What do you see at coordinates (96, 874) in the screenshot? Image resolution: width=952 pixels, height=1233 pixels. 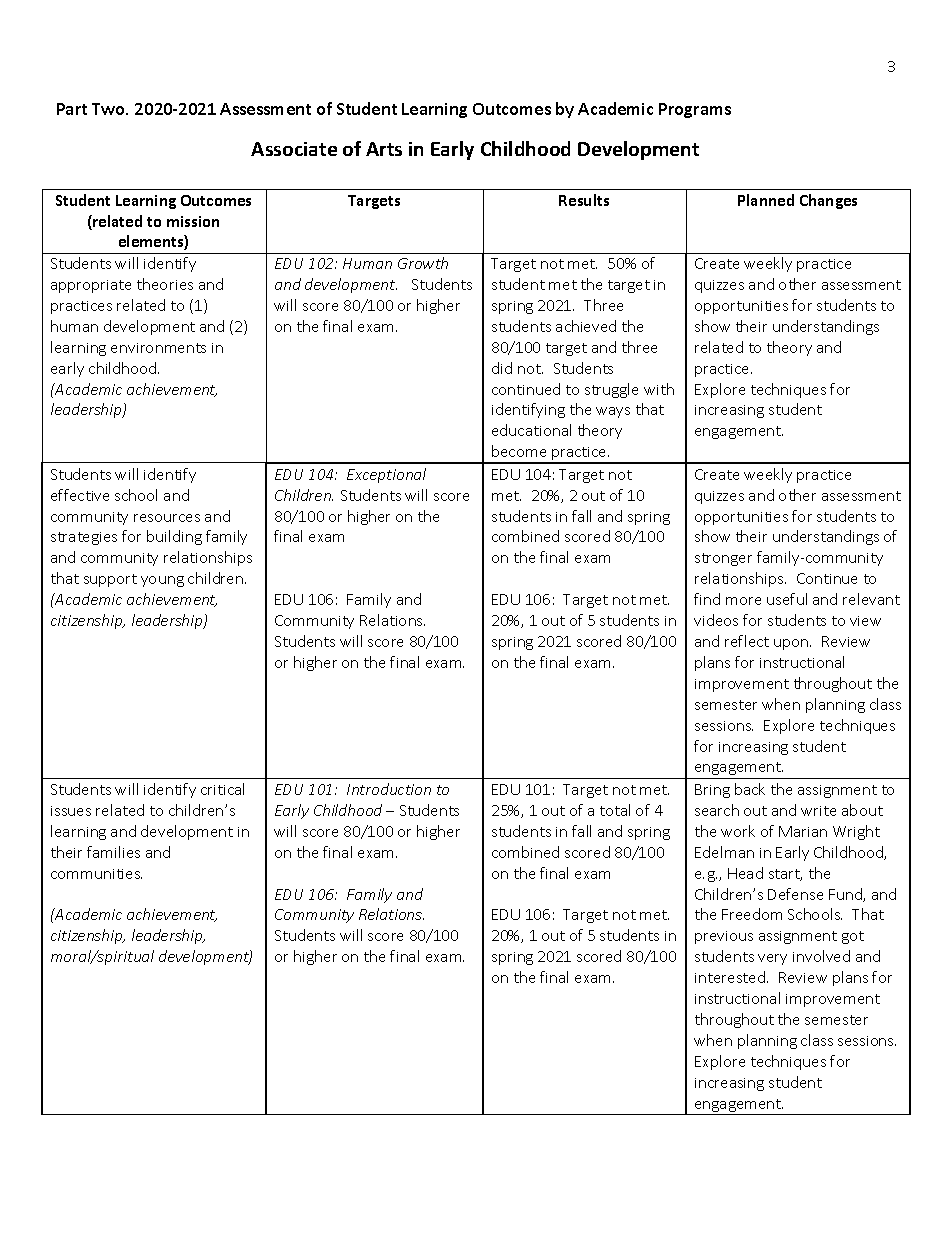 I see `communities` at bounding box center [96, 874].
